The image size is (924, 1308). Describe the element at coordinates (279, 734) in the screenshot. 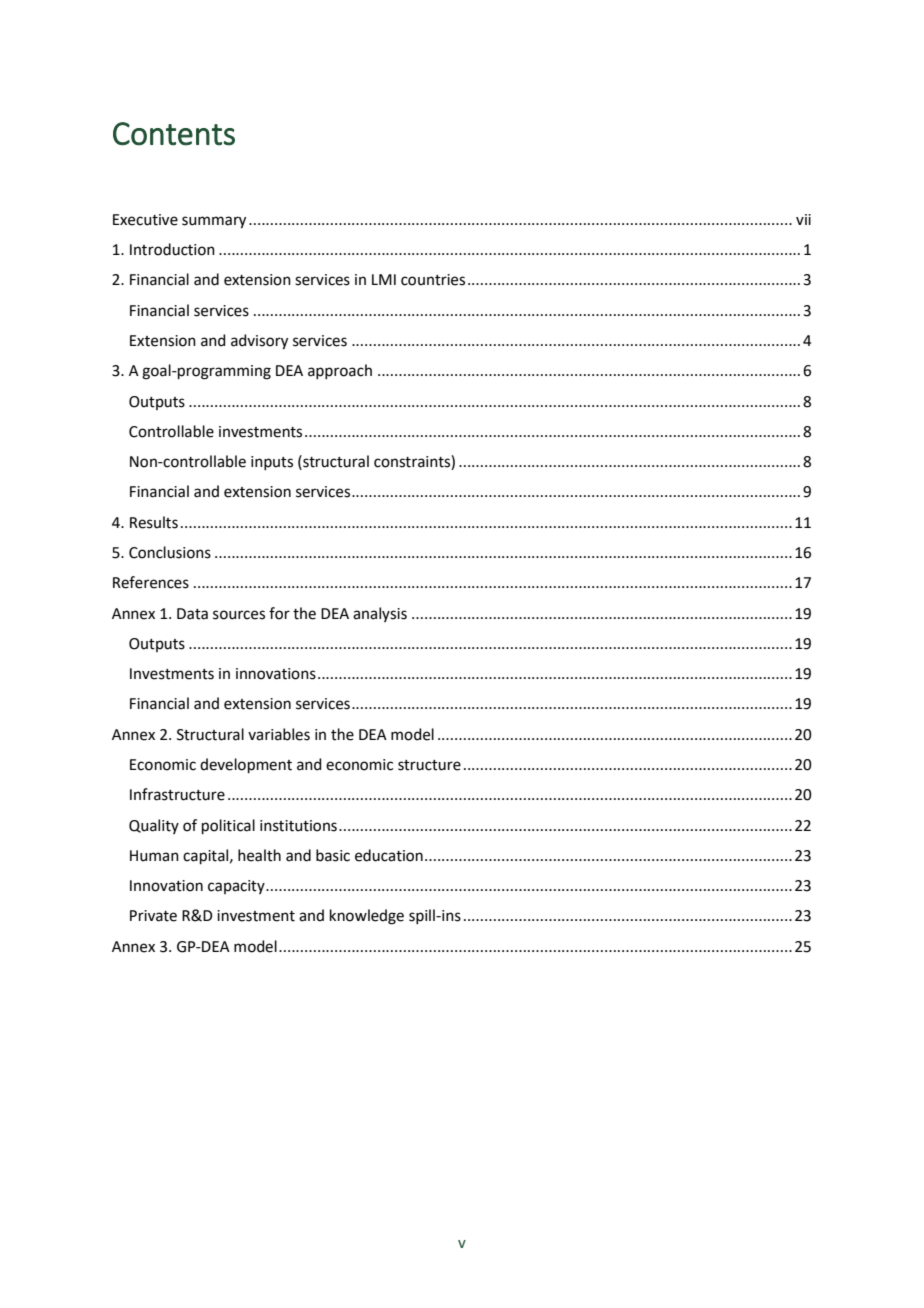

I see `variables` at that location.
